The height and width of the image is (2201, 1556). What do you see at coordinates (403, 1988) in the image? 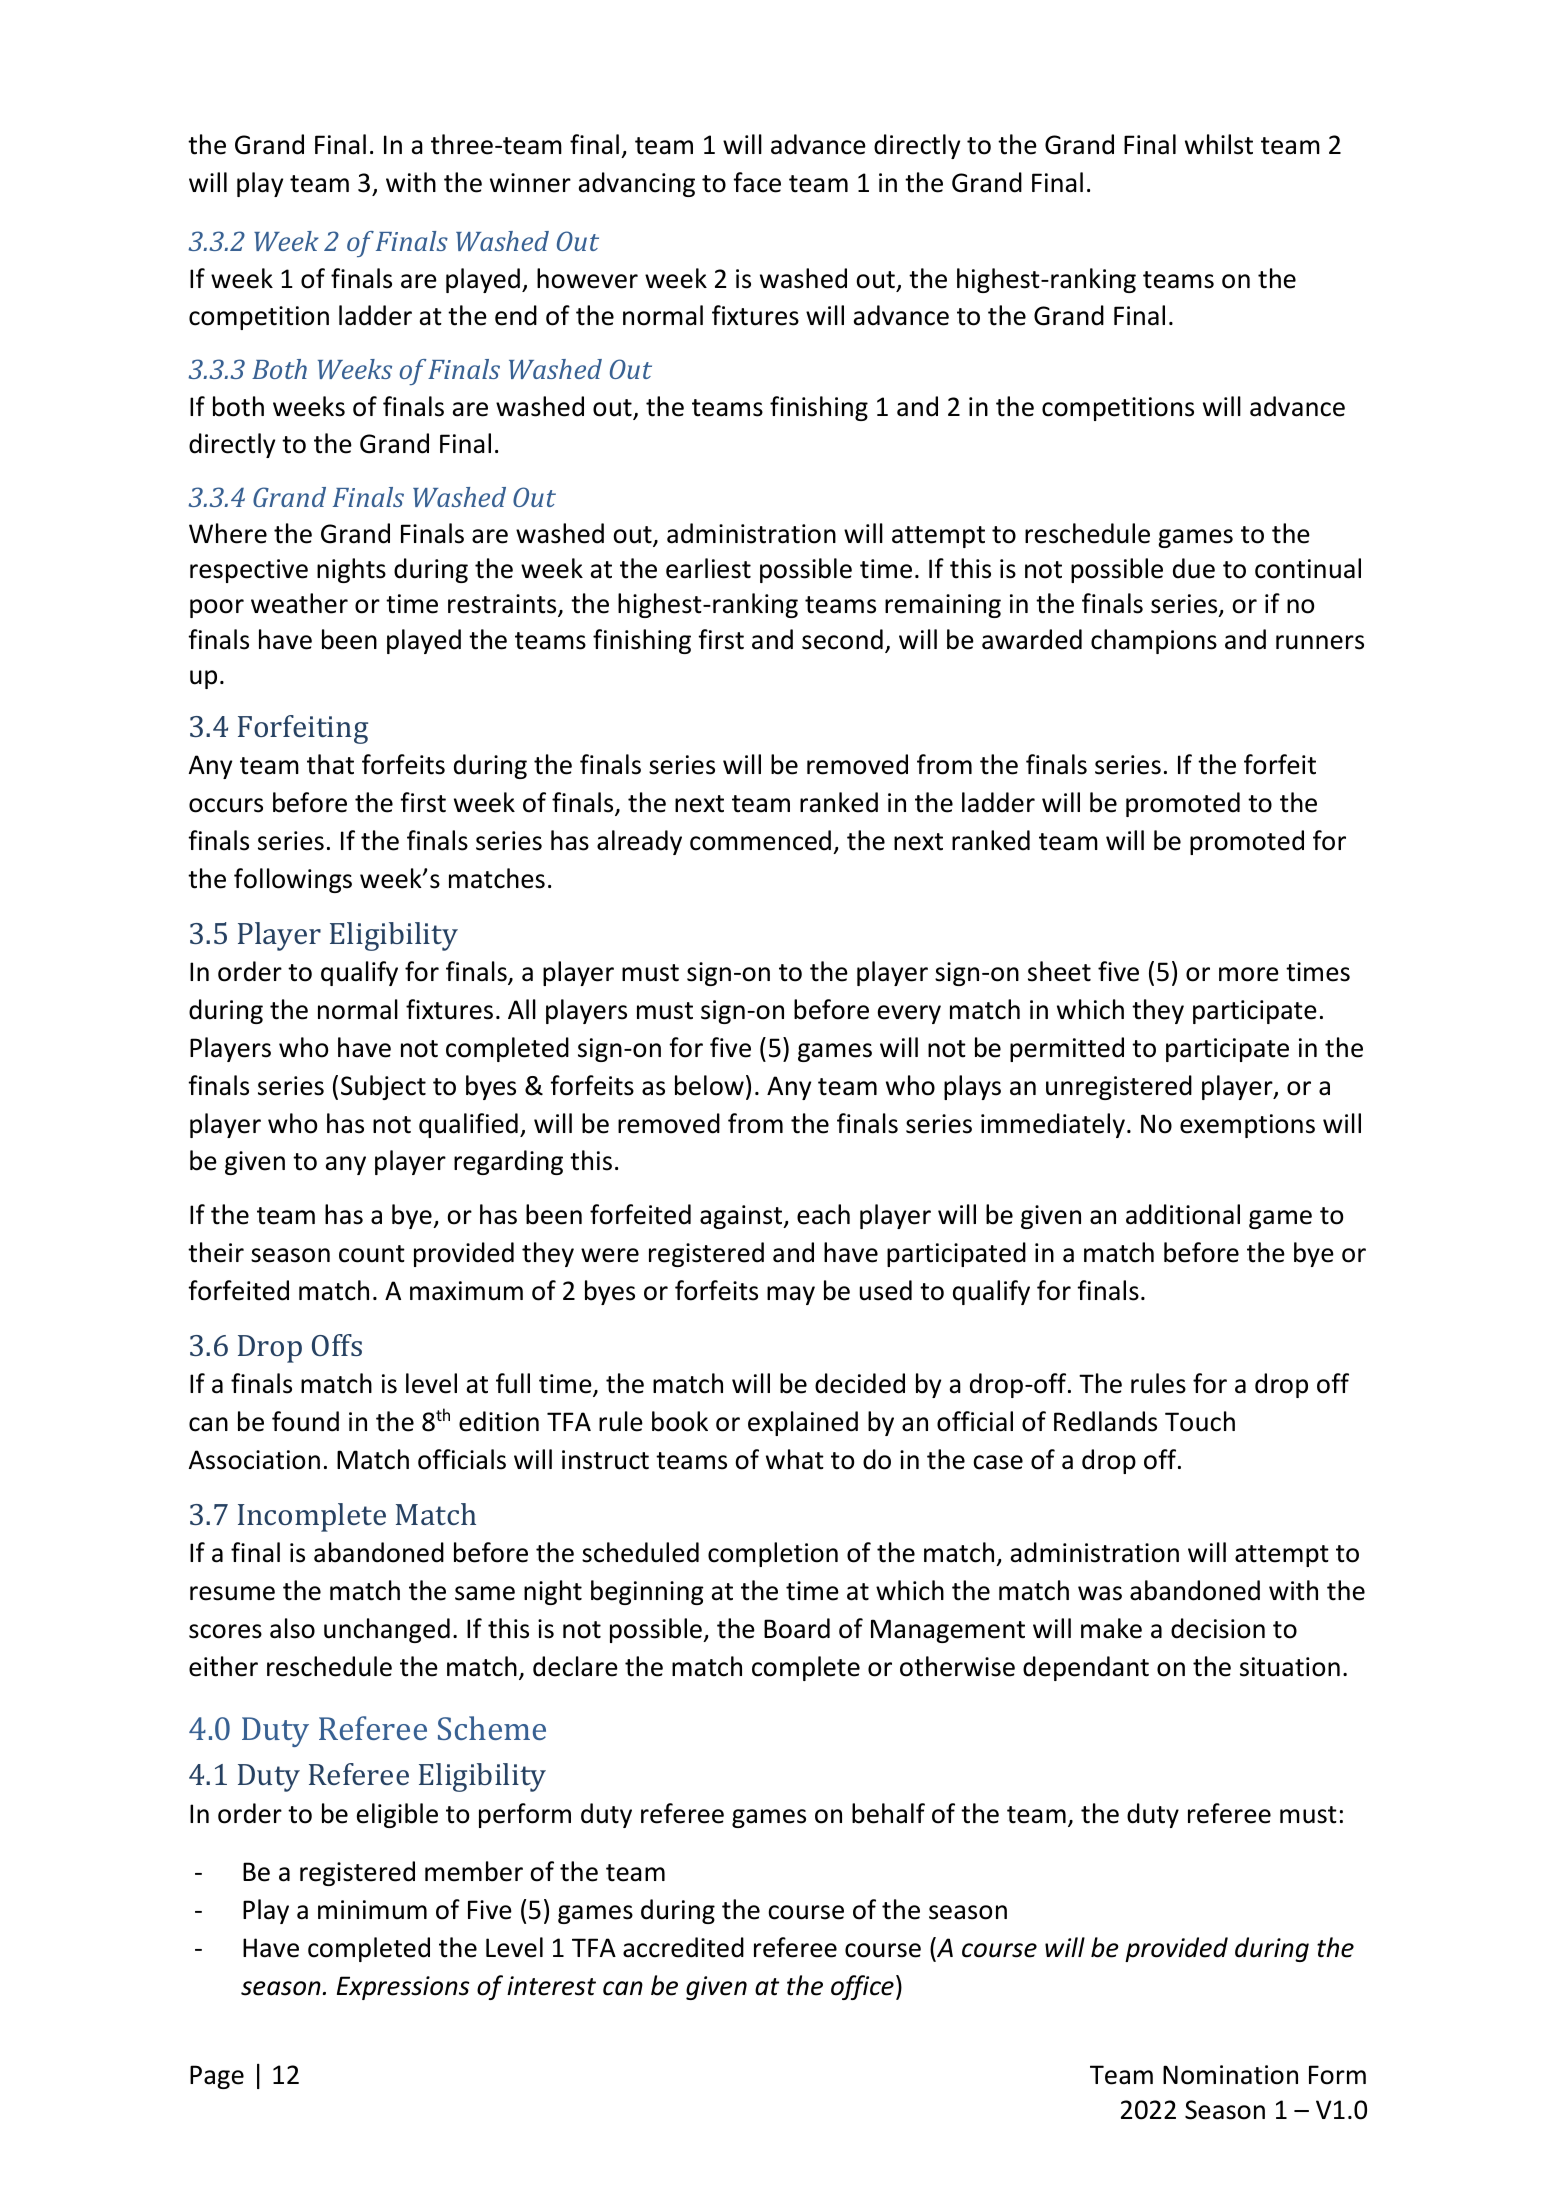
I see `Expressions` at bounding box center [403, 1988].
